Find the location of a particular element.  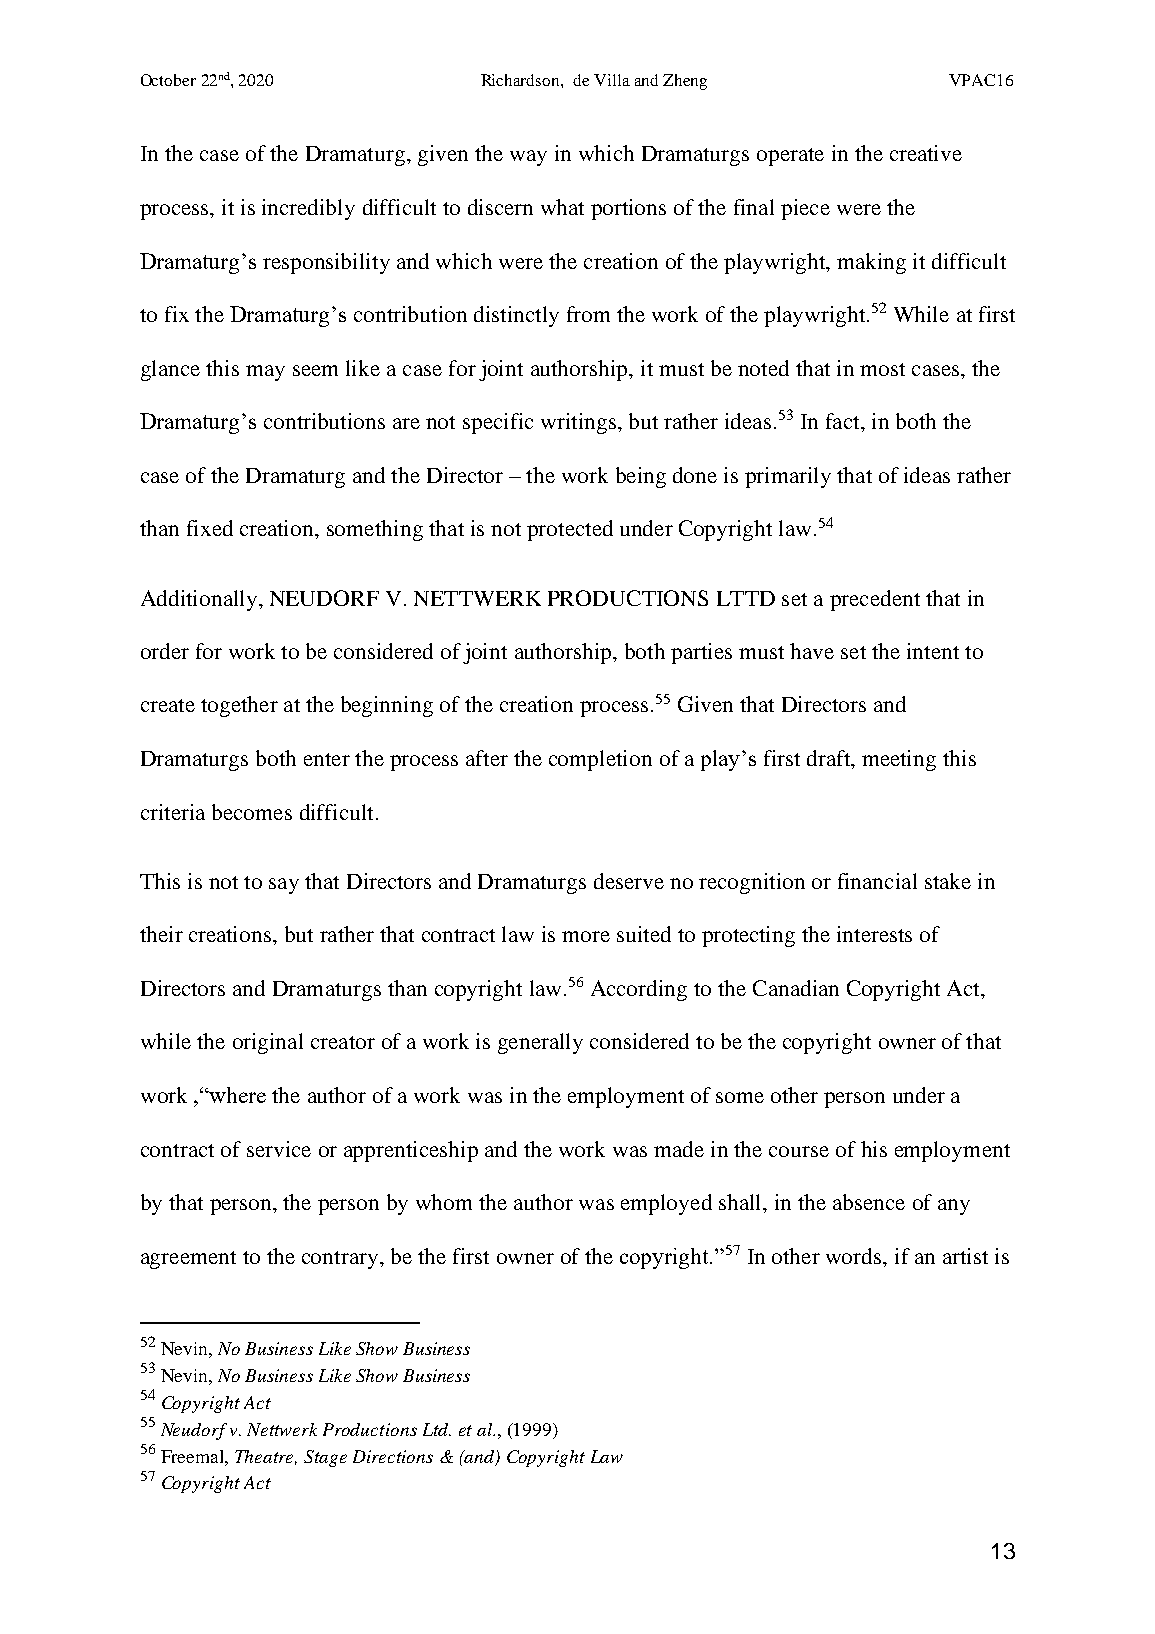

financial is located at coordinates (877, 881).
